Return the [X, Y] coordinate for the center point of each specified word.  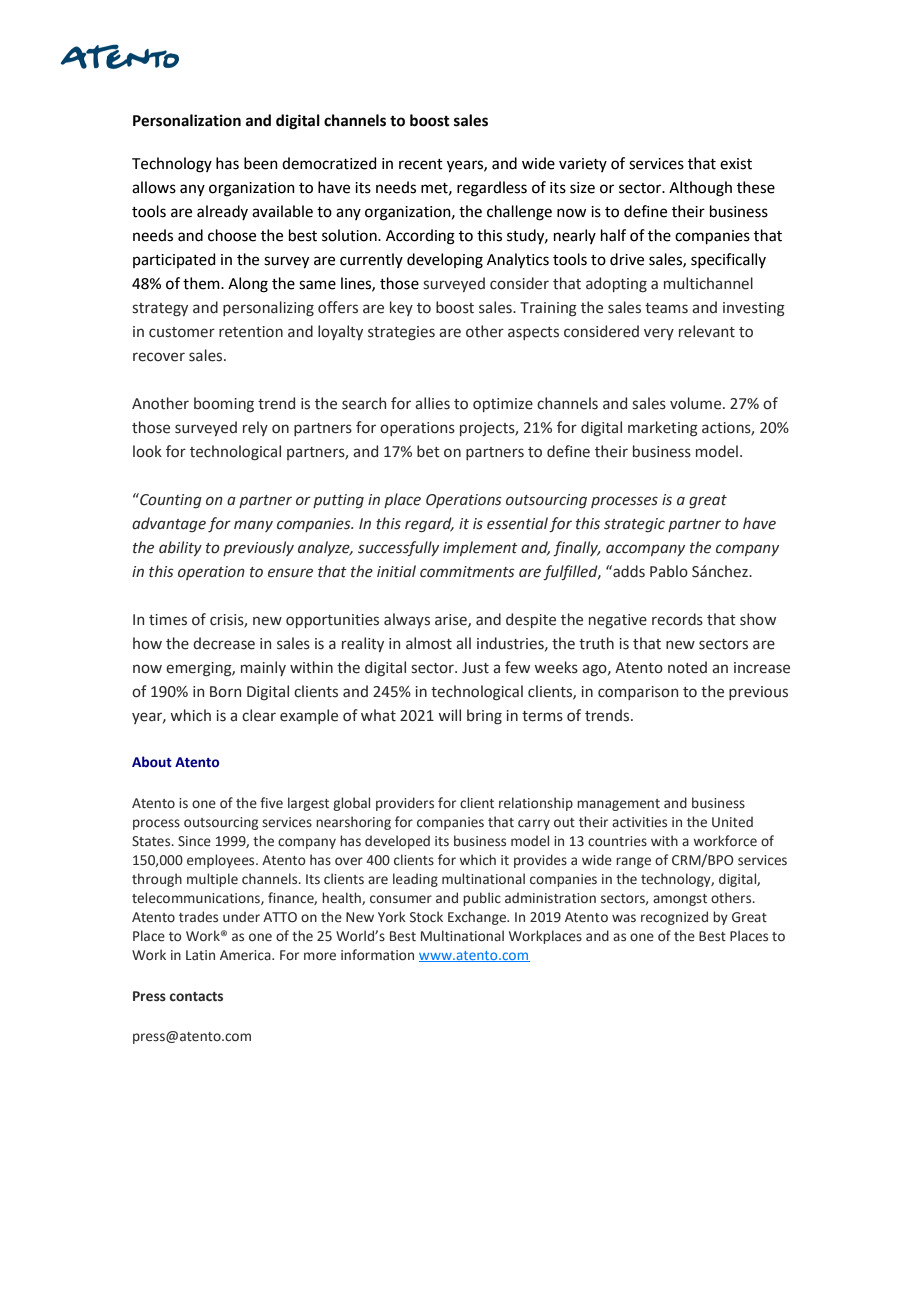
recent [421, 164]
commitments [467, 572]
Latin [200, 955]
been [261, 163]
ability [180, 548]
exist [736, 164]
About [152, 762]
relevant [707, 331]
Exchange [478, 918]
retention [251, 332]
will [449, 715]
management [618, 805]
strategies [401, 333]
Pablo [669, 571]
